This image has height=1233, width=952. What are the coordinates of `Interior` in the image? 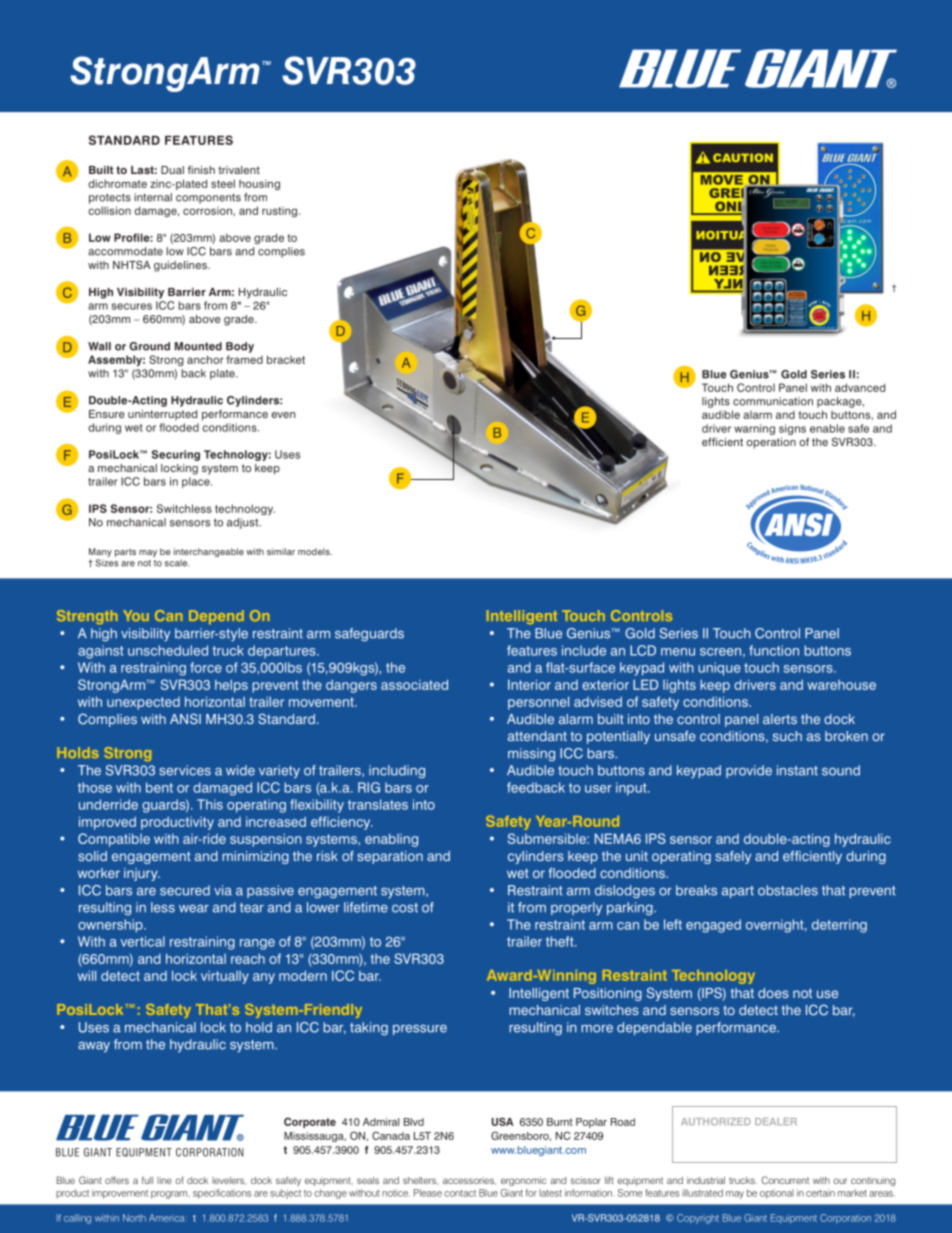 It's located at (529, 684).
